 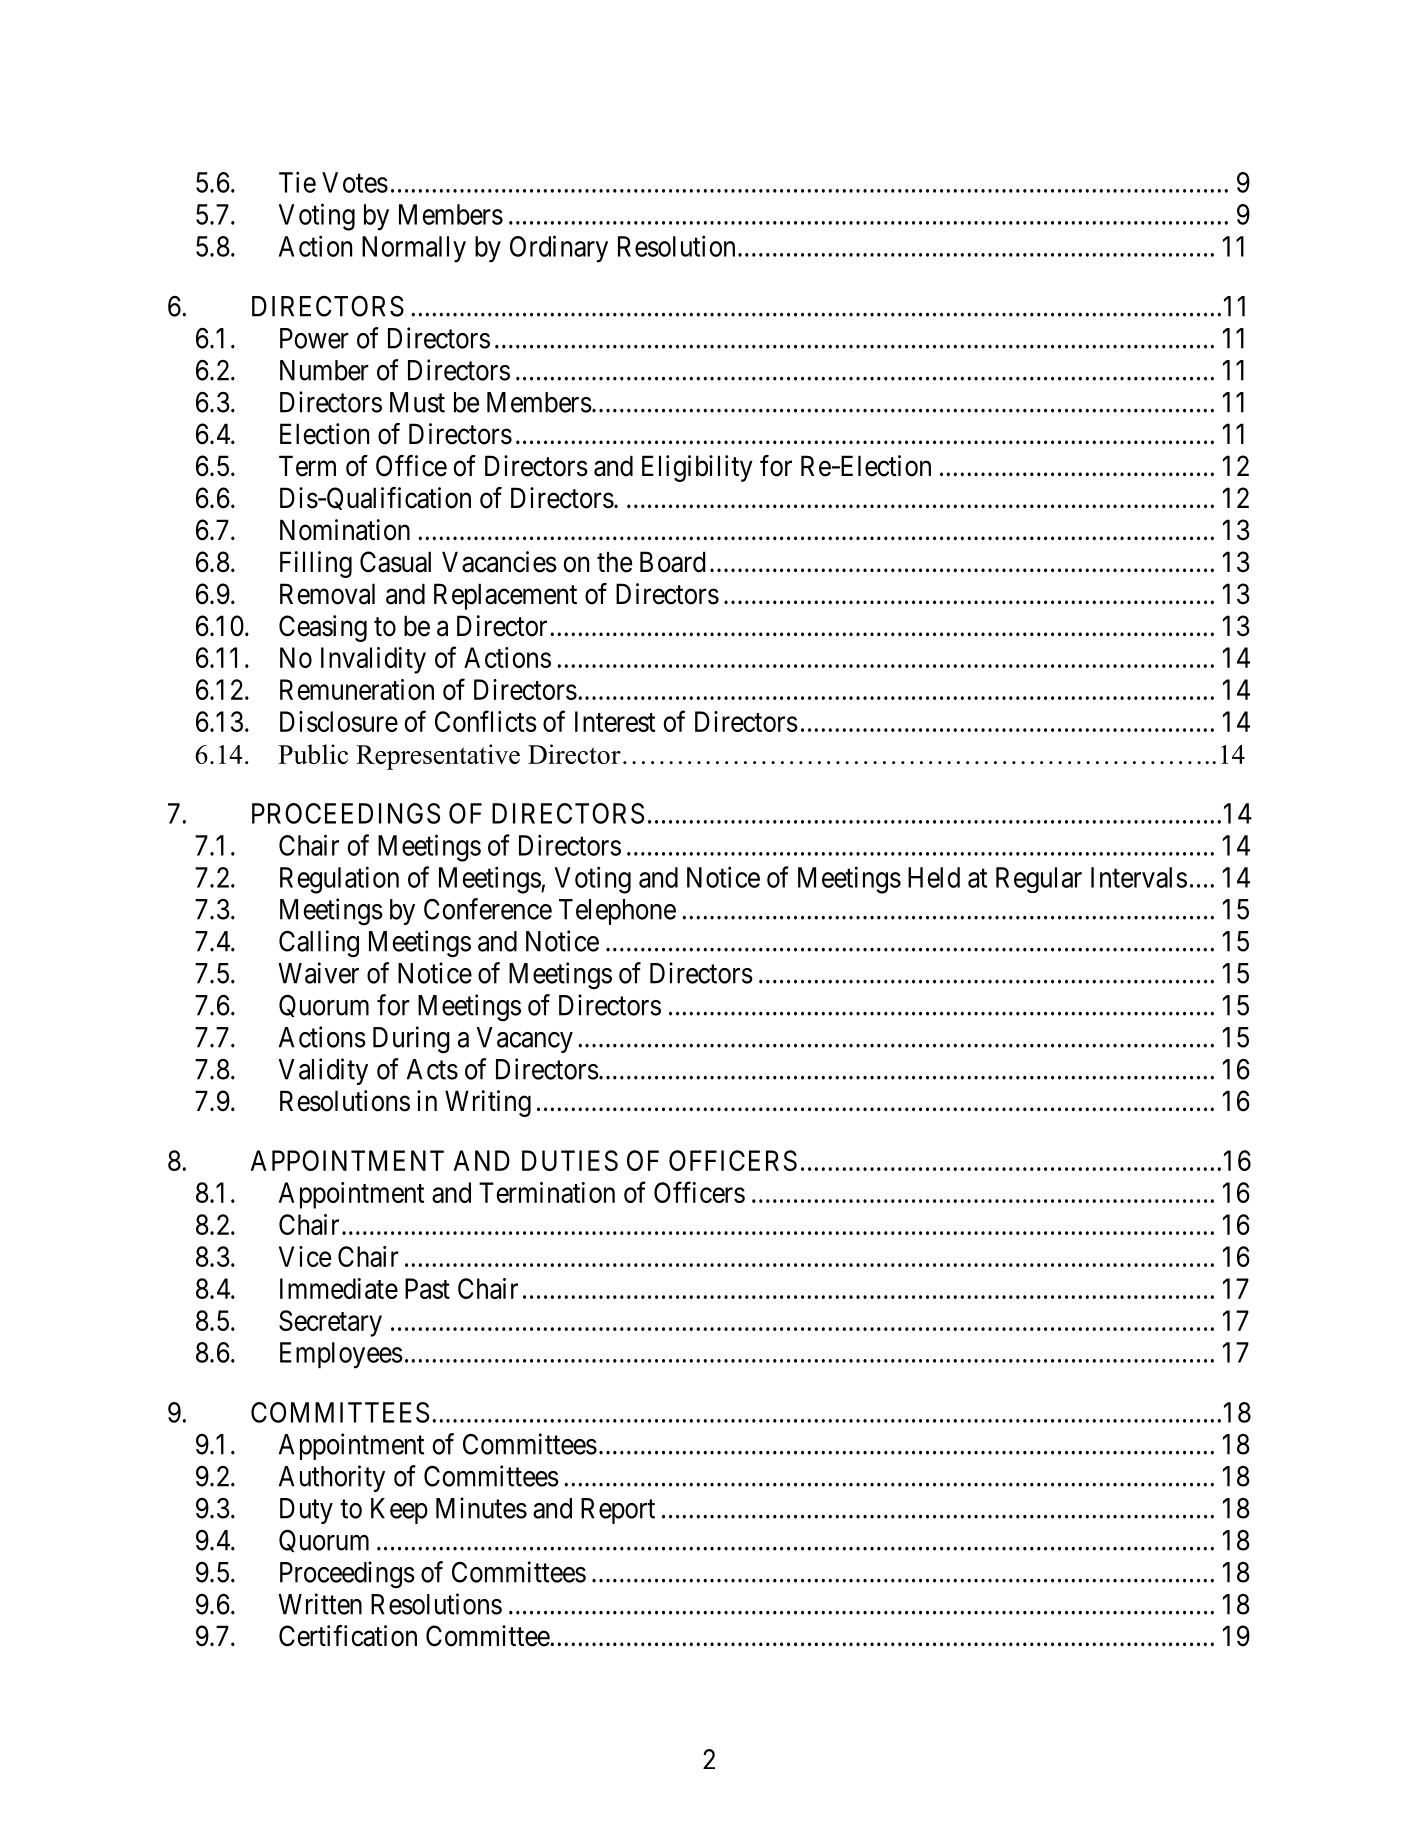 I want to click on Ordinary, so click(x=559, y=249).
